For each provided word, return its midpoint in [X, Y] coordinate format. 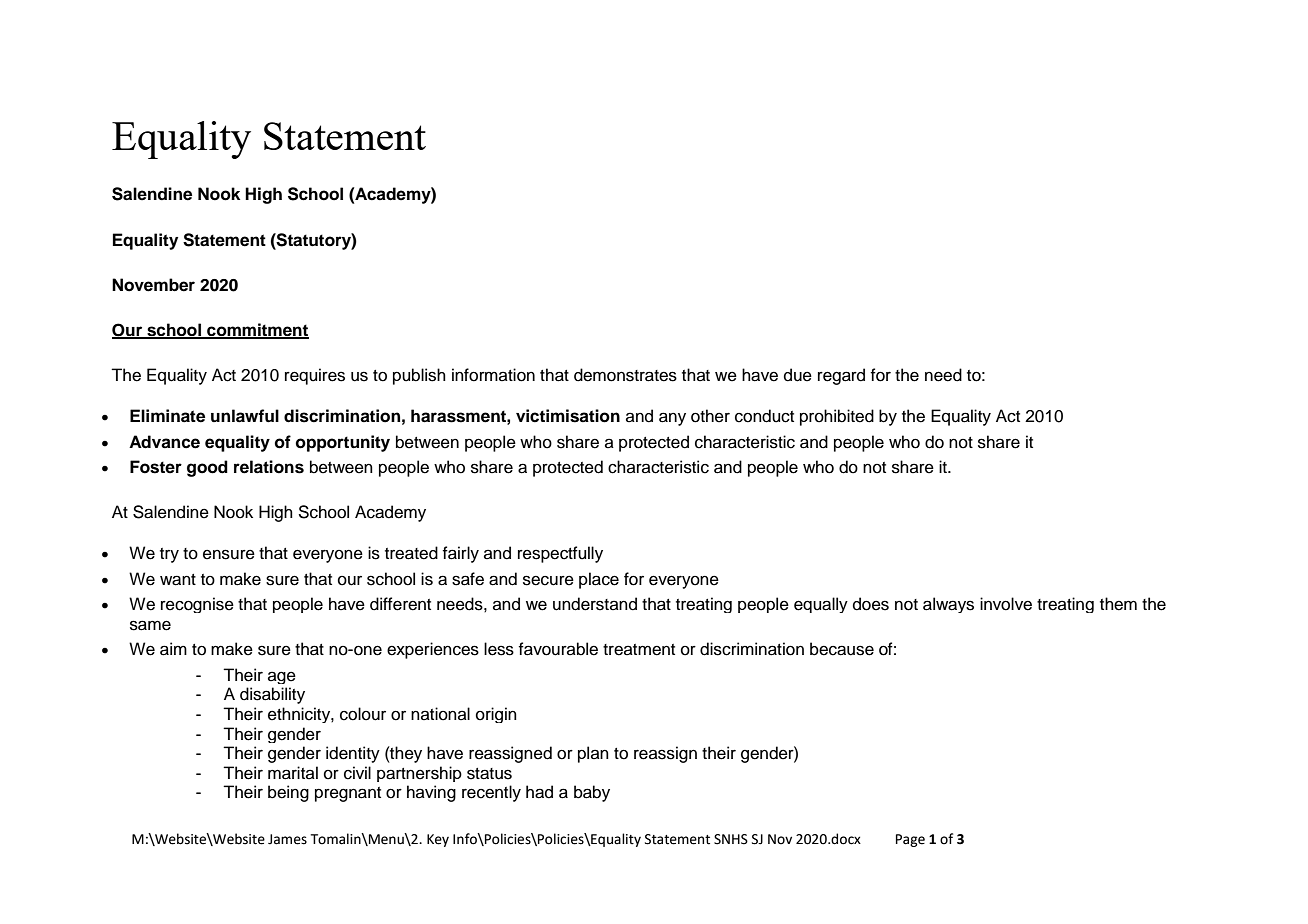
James [287, 839]
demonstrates [625, 375]
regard [841, 376]
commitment [257, 330]
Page [910, 840]
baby [592, 793]
